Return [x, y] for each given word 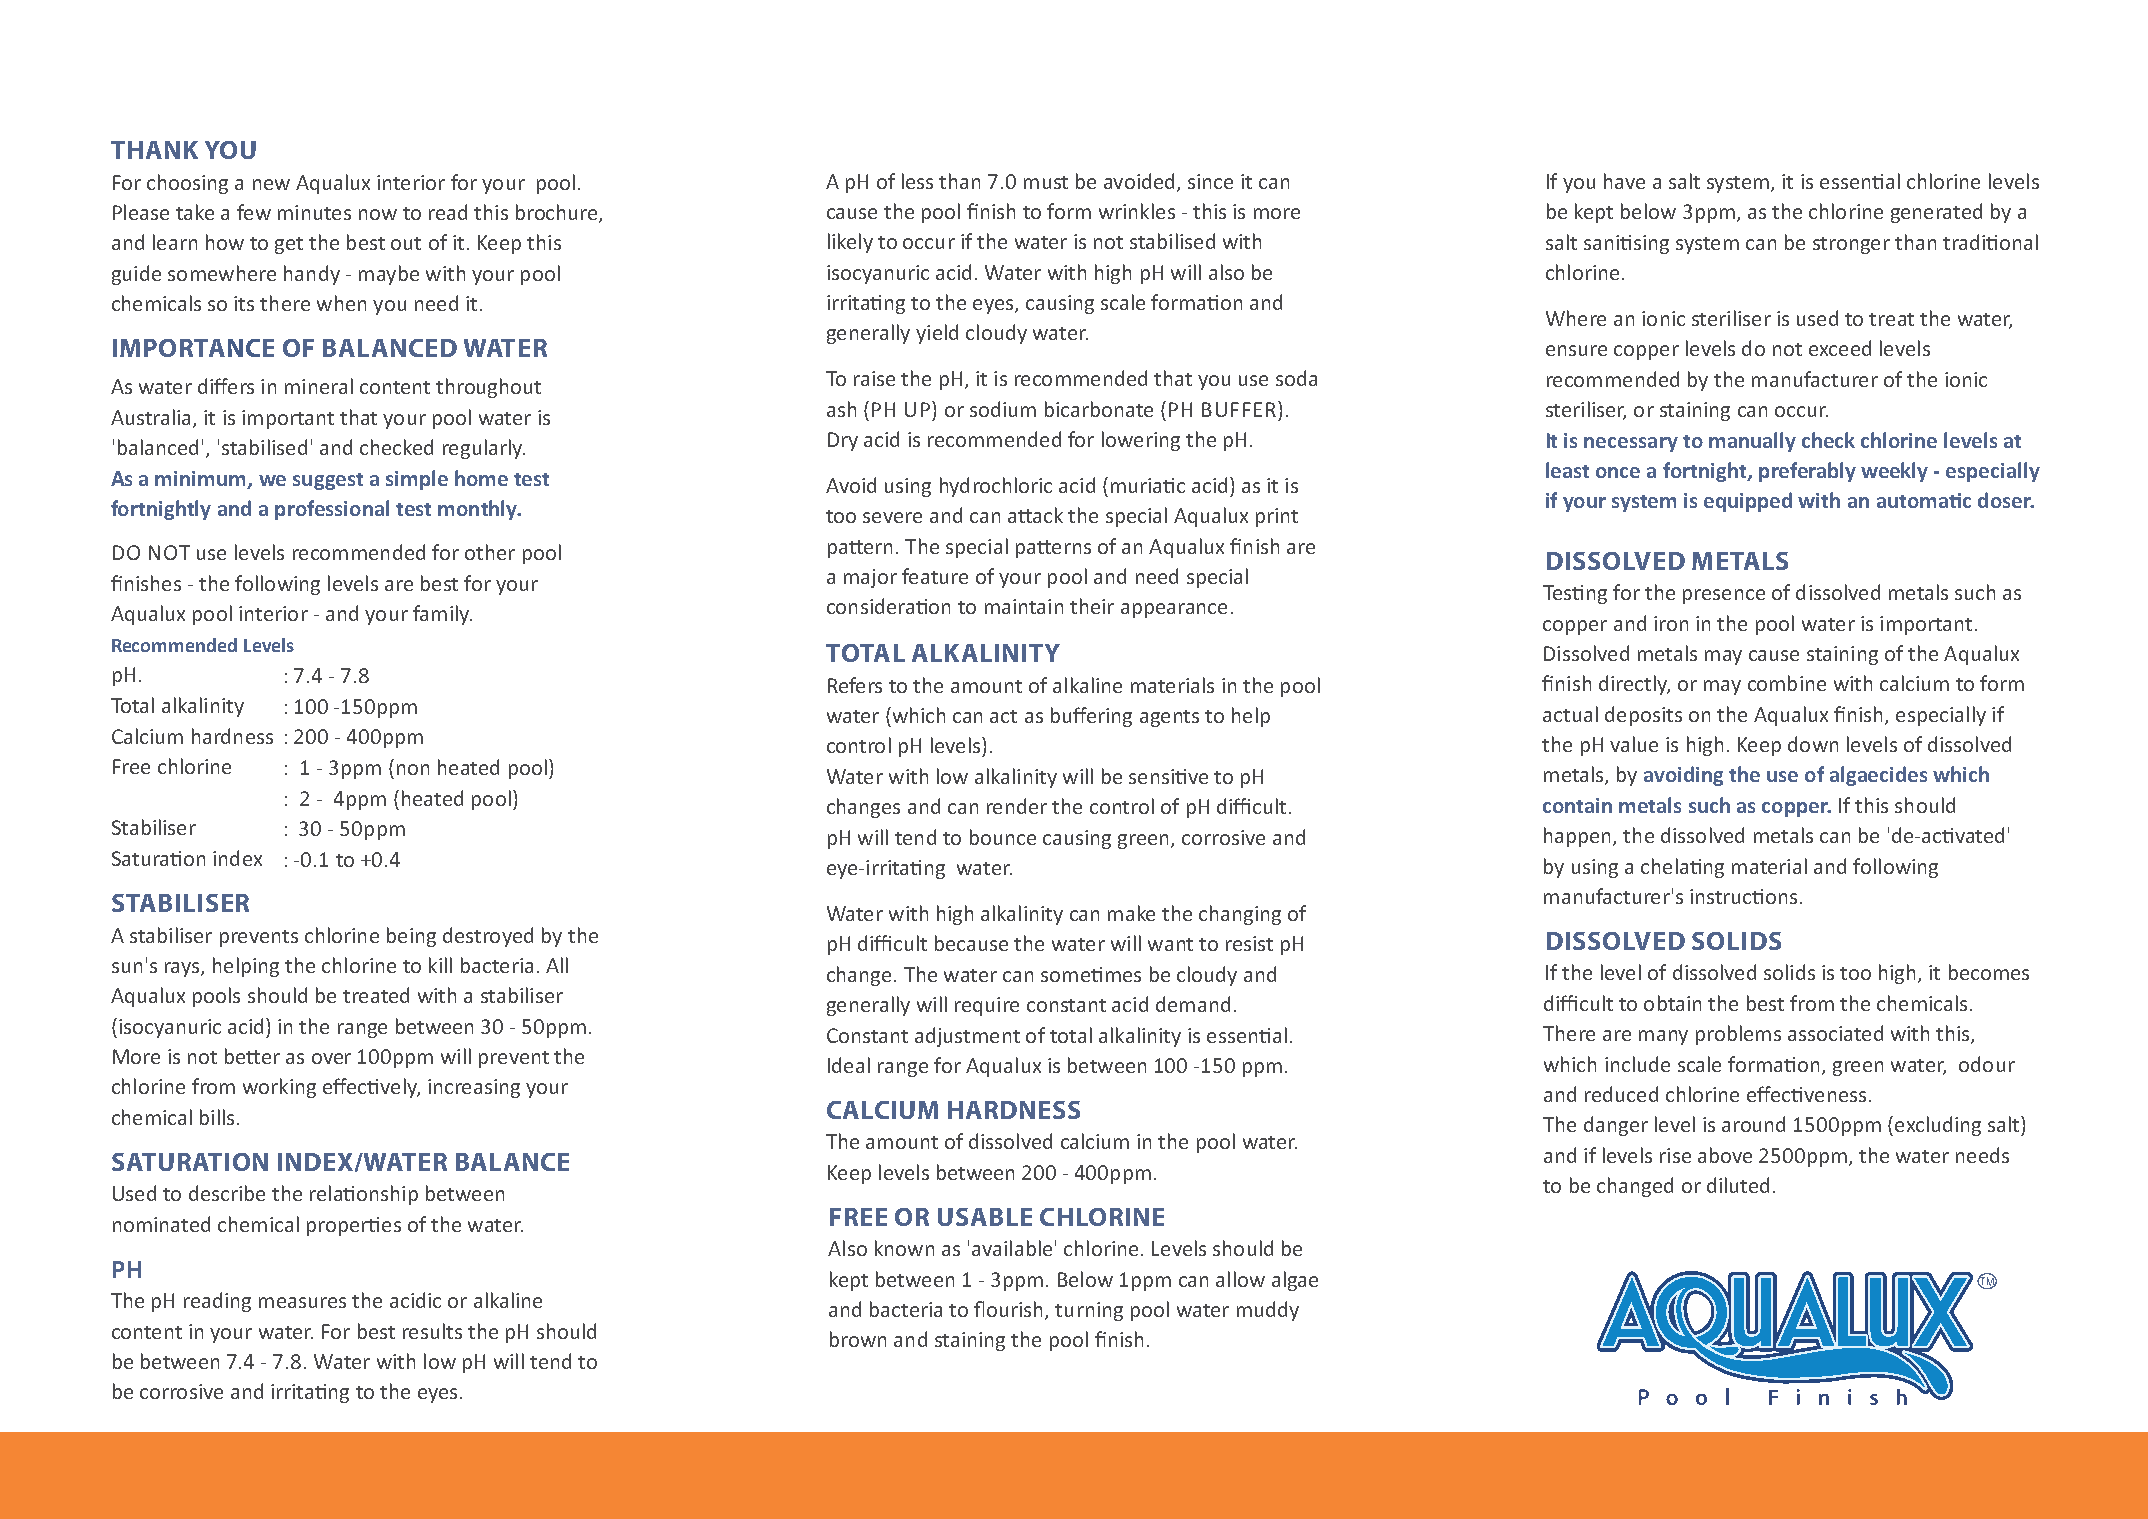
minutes [314, 212]
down [1813, 744]
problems [1738, 1035]
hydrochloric [996, 487]
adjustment [967, 1037]
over [331, 1058]
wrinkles [1137, 211]
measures [302, 1302]
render [1017, 806]
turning [1089, 1311]
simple [417, 480]
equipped [1748, 502]
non [413, 769]
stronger [1851, 245]
